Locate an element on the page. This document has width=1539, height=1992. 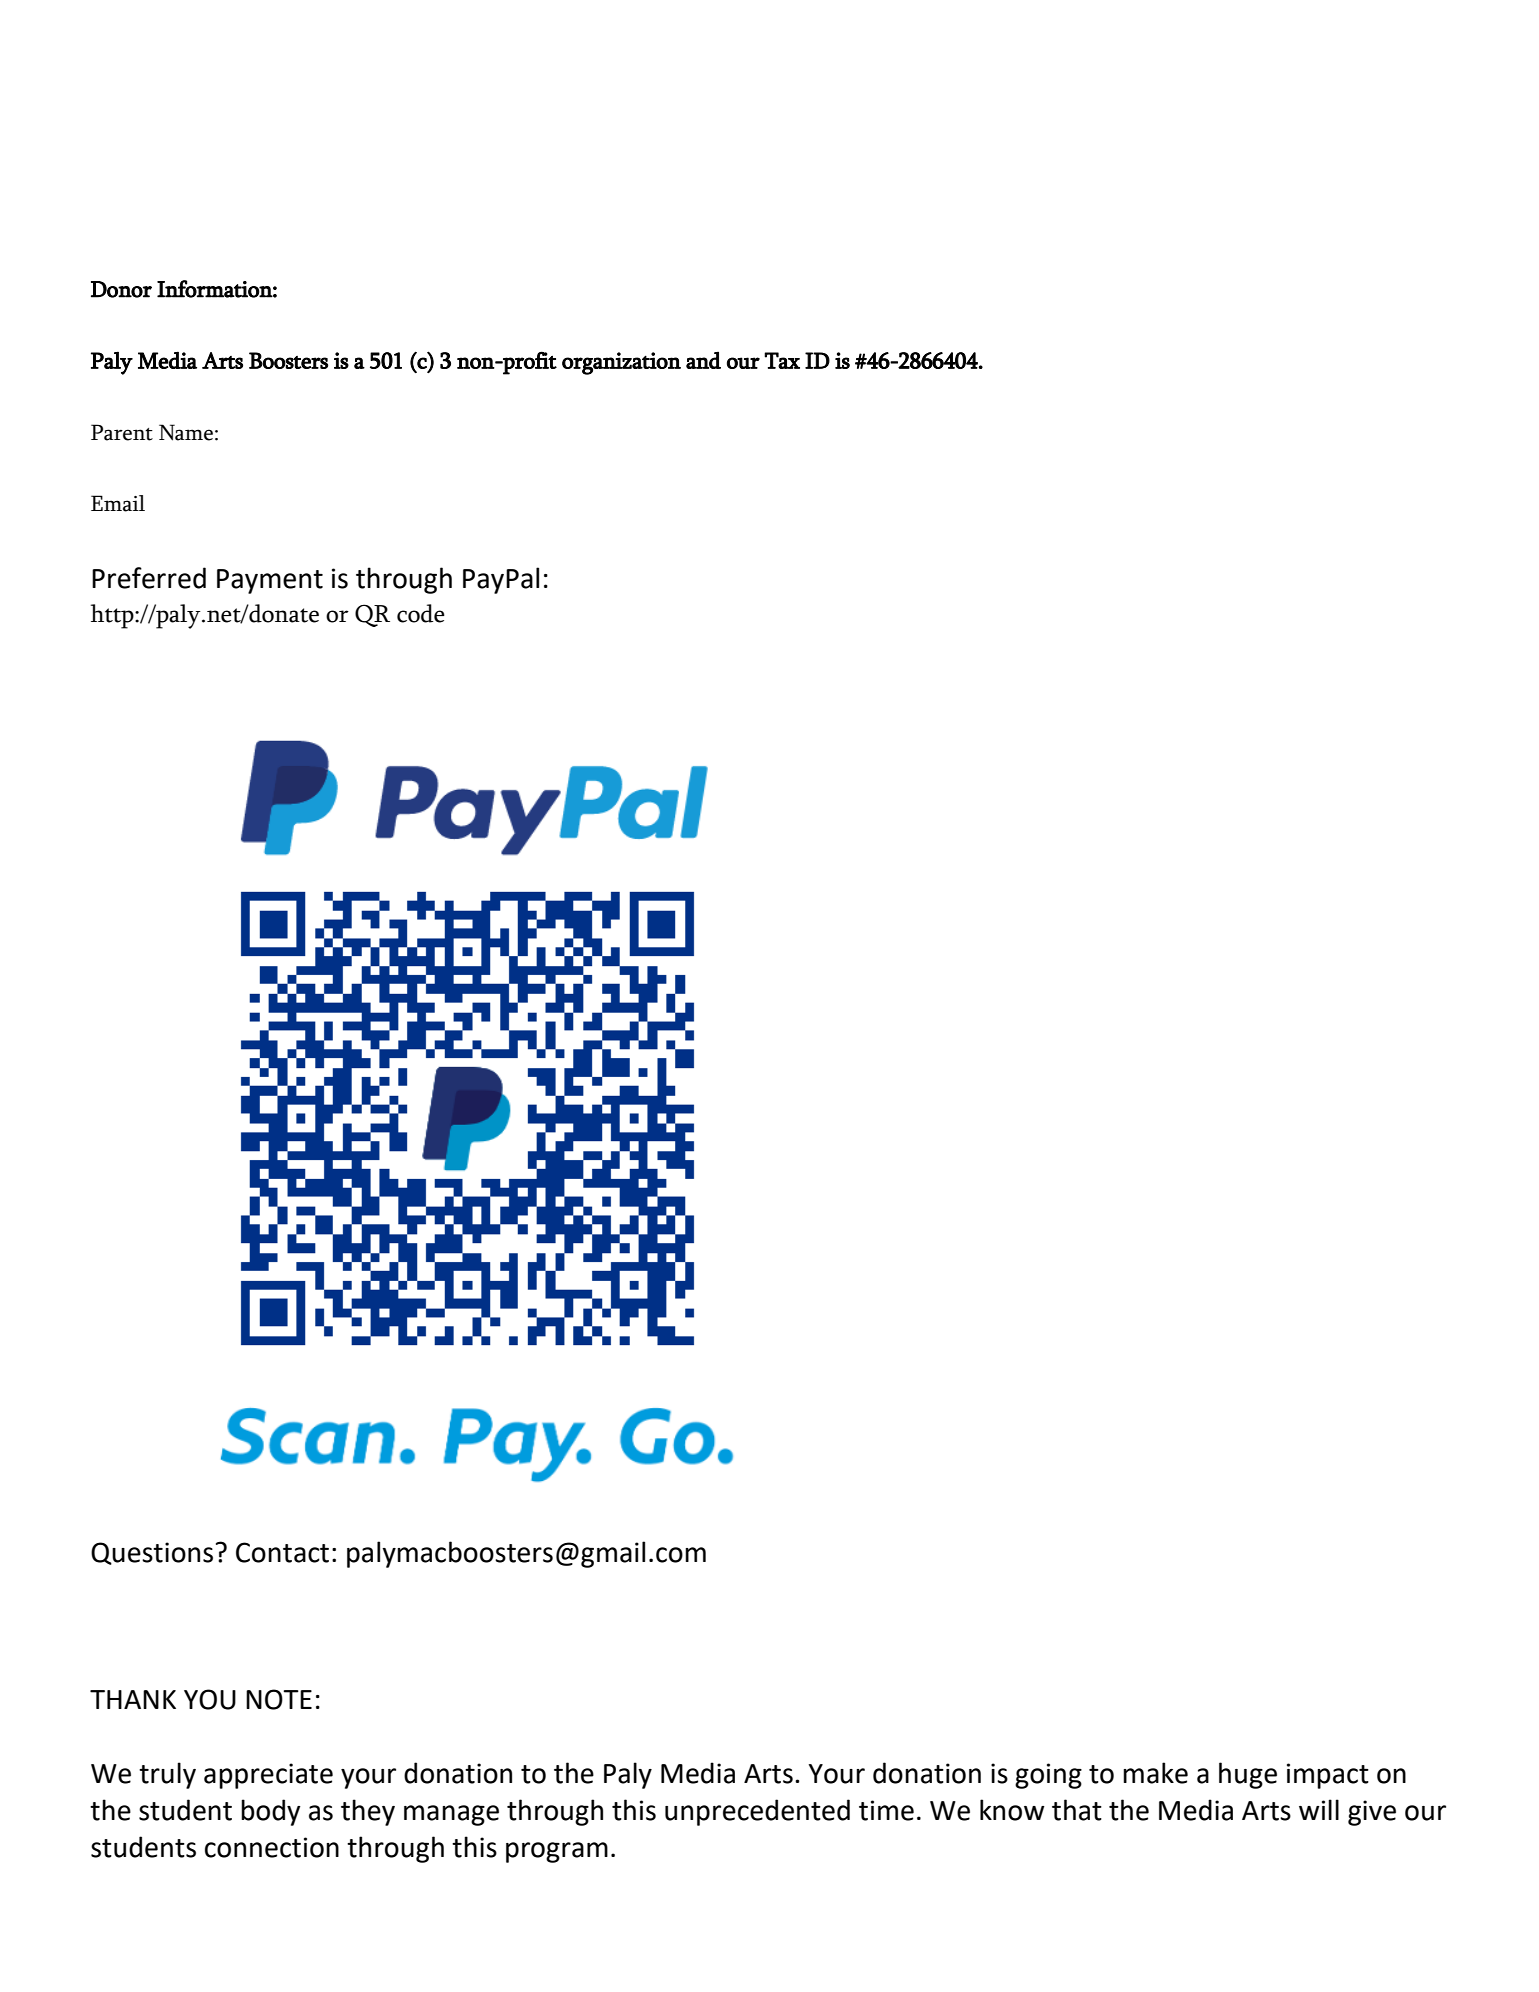
Tax is located at coordinates (782, 360).
